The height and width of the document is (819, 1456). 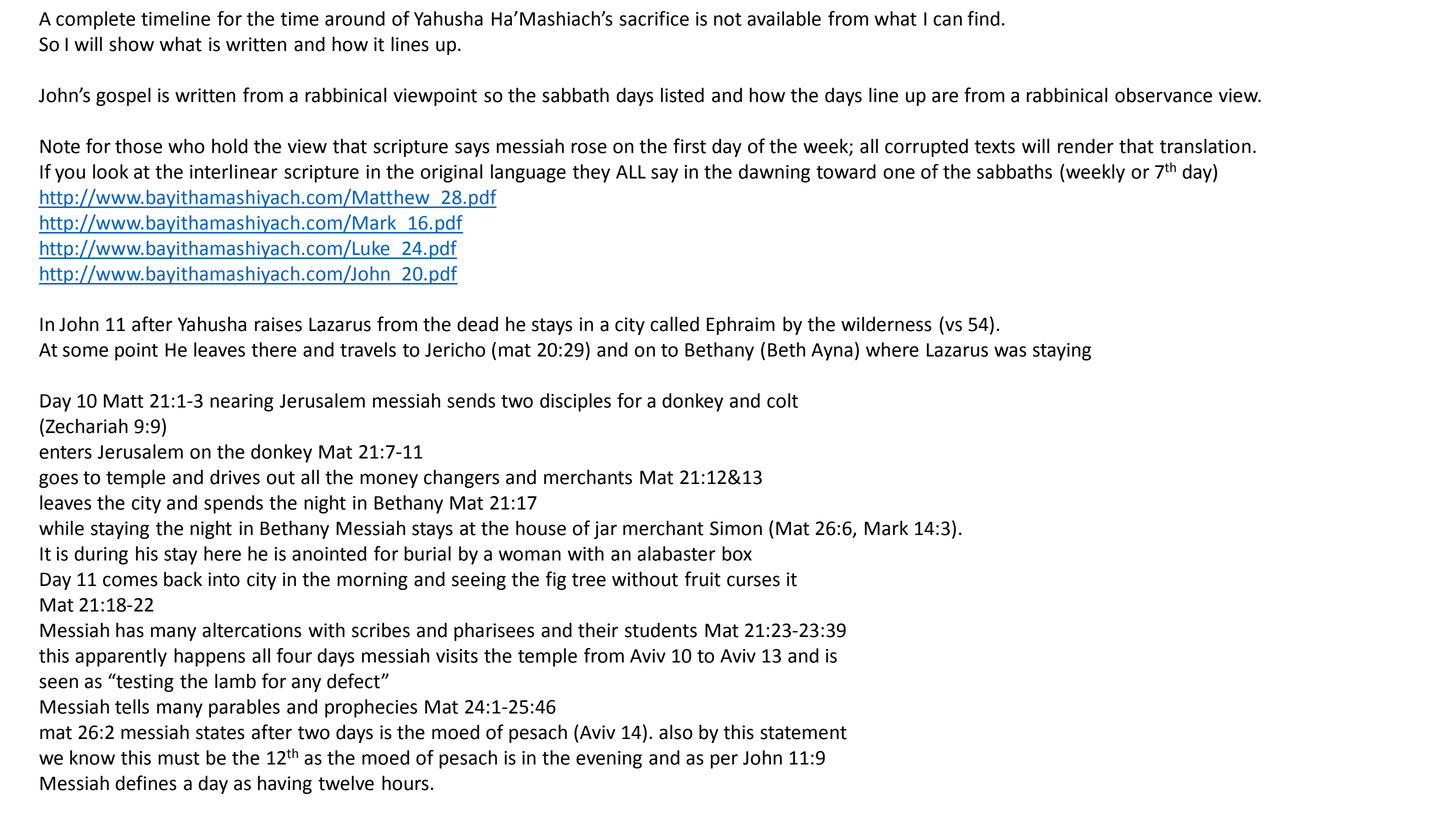 What do you see at coordinates (753, 581) in the document?
I see `curses` at bounding box center [753, 581].
